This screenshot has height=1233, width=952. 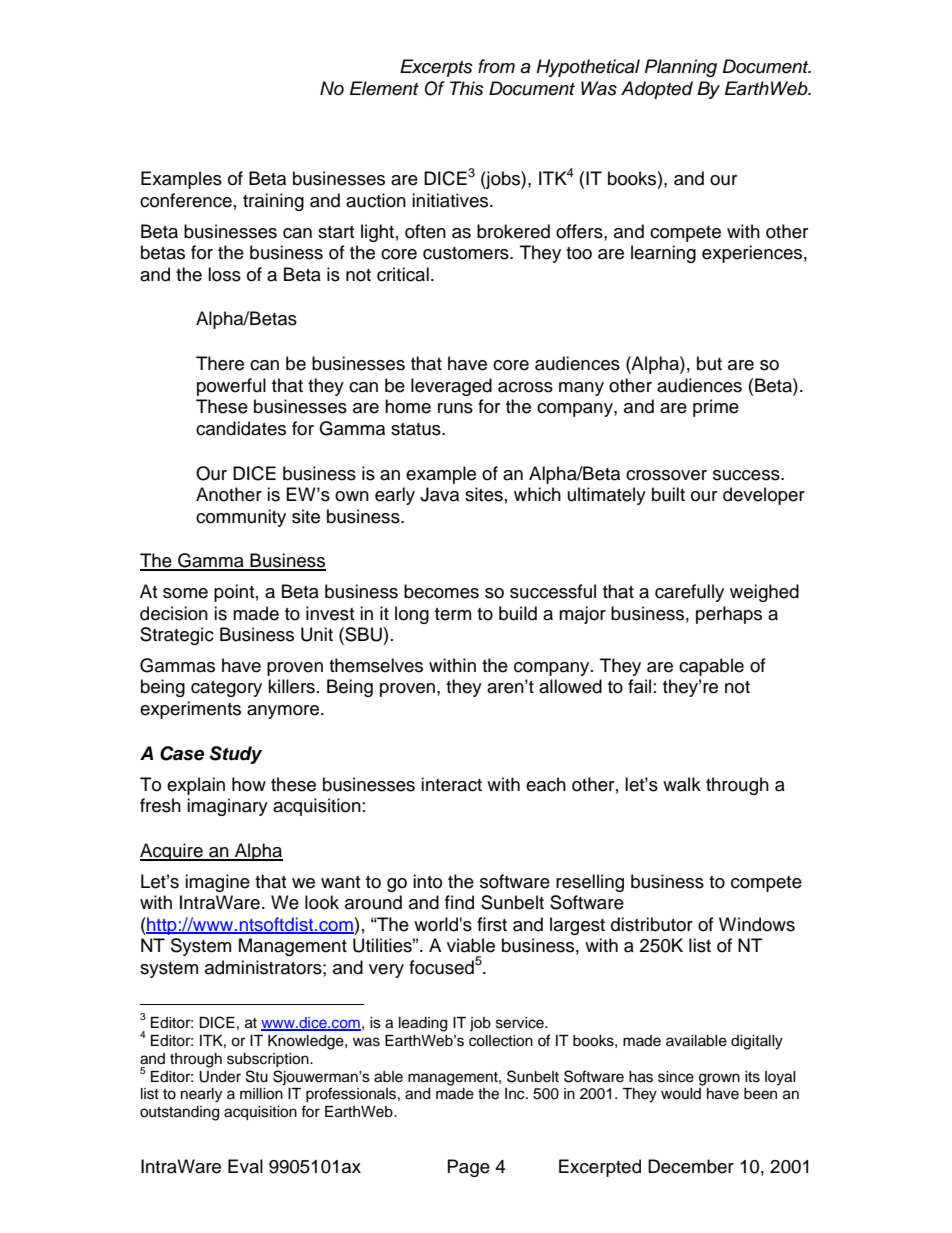 I want to click on Eval, so click(x=245, y=1166).
